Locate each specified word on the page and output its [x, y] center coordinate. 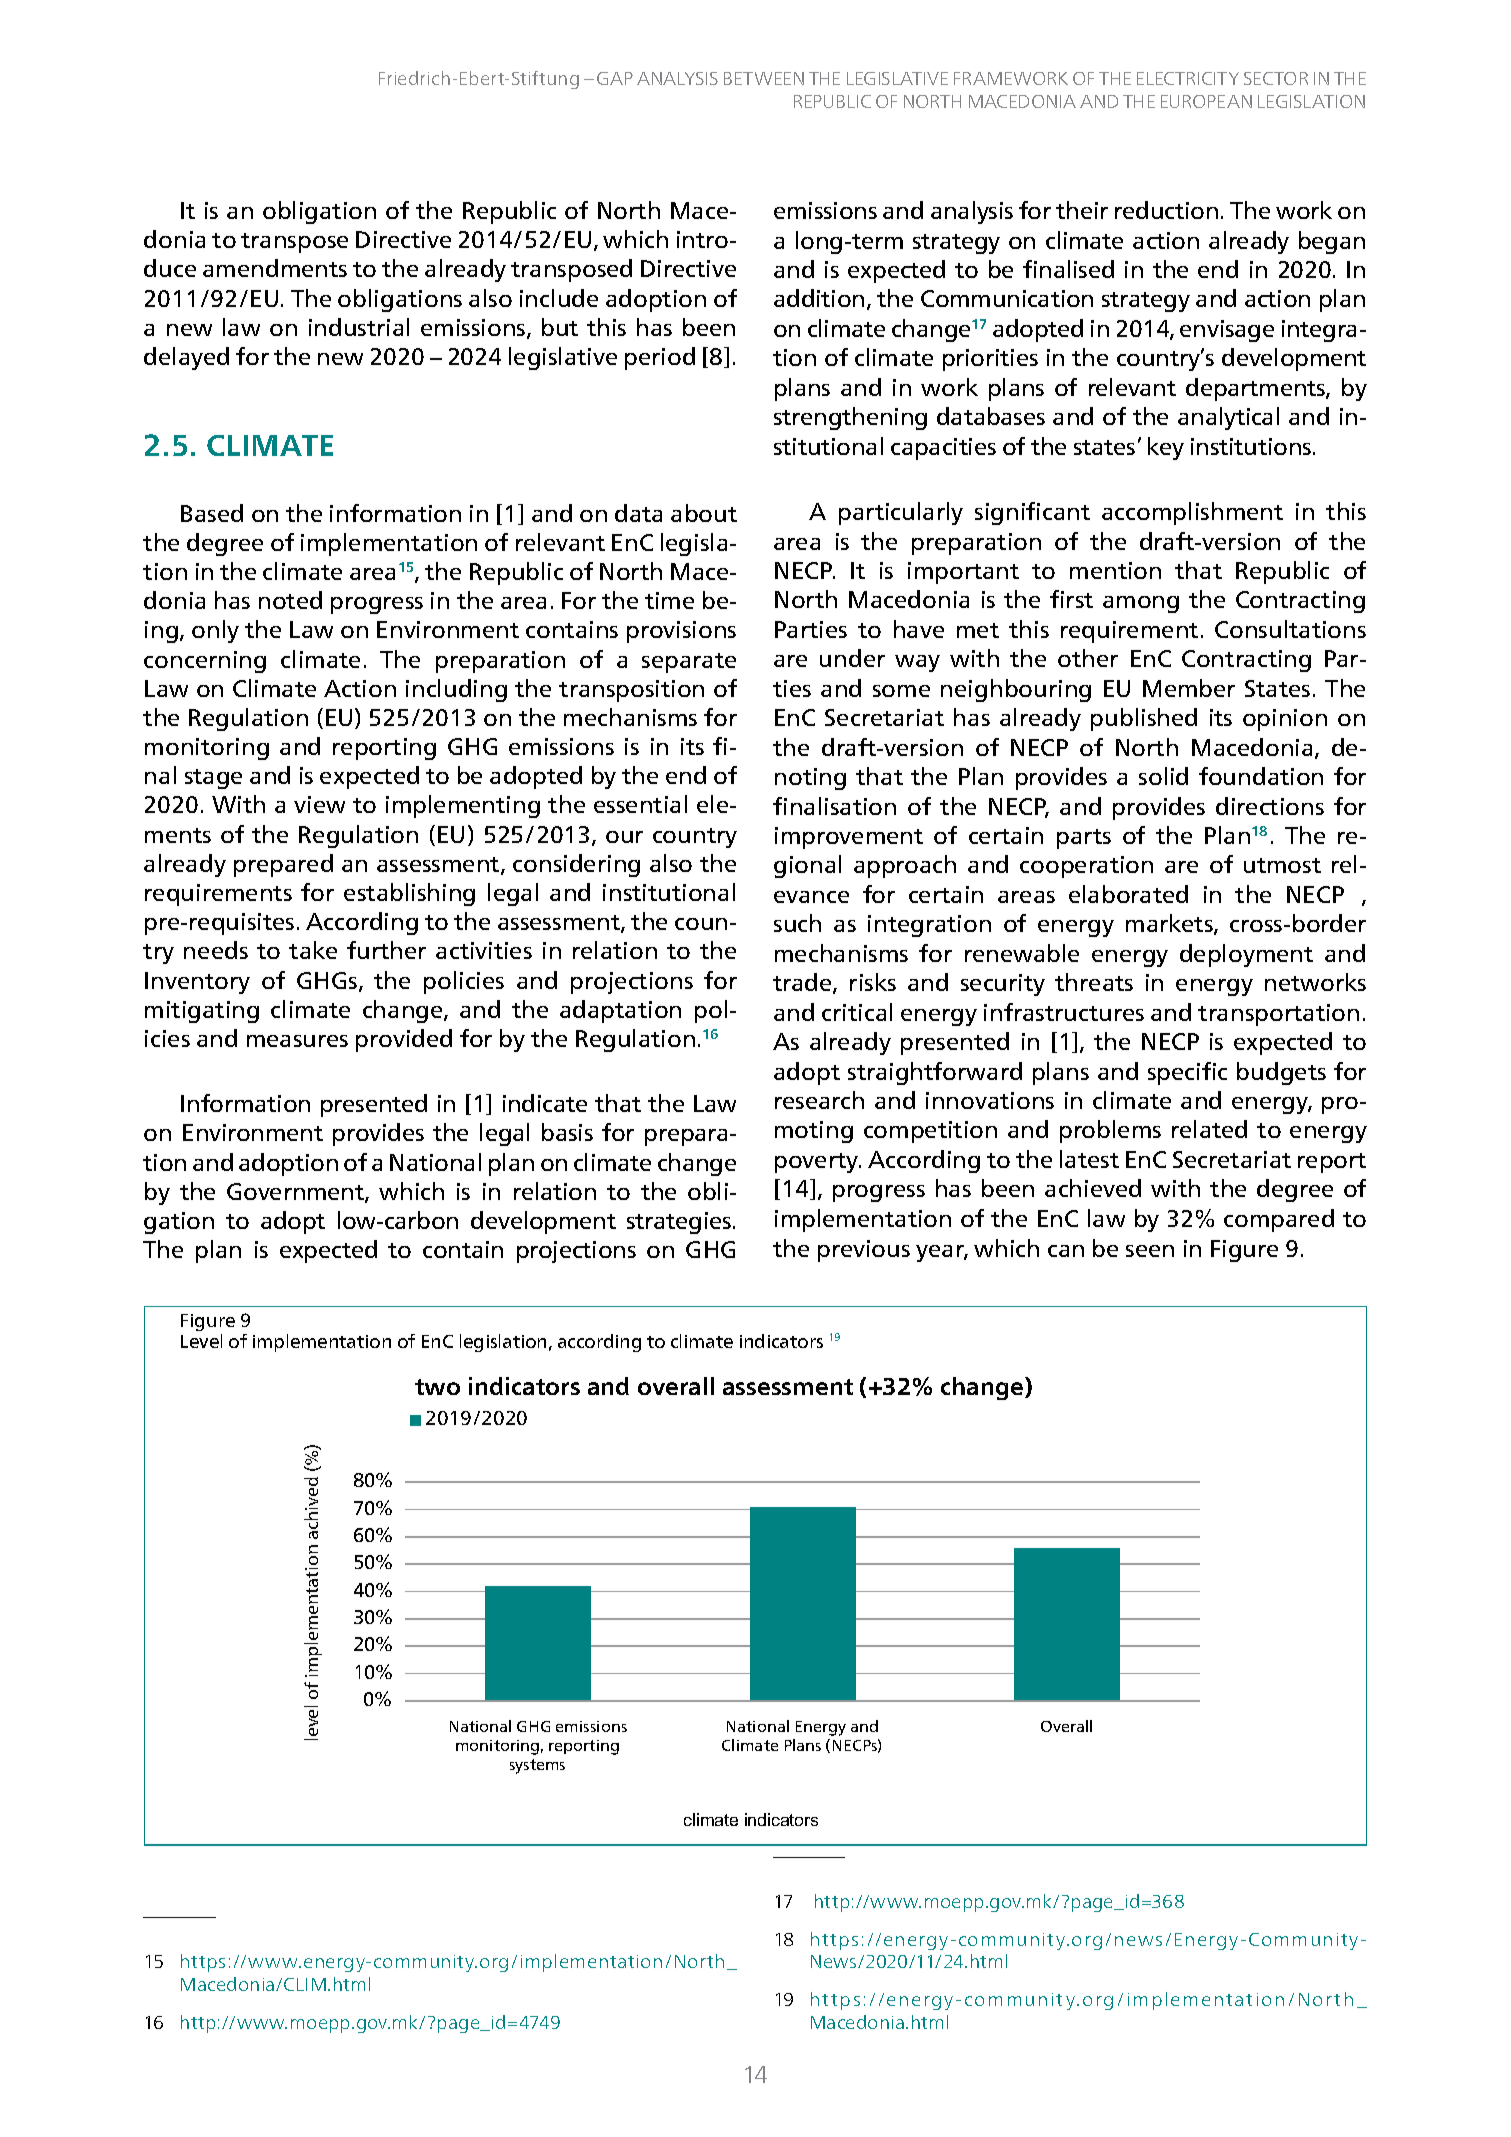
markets [1170, 924]
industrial [359, 327]
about [704, 513]
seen [1150, 1251]
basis [567, 1132]
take [313, 950]
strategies [680, 1223]
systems [537, 1766]
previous [864, 1251]
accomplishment [1192, 513]
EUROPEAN [1206, 101]
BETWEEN [764, 78]
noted [290, 600]
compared [1279, 1220]
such [797, 923]
